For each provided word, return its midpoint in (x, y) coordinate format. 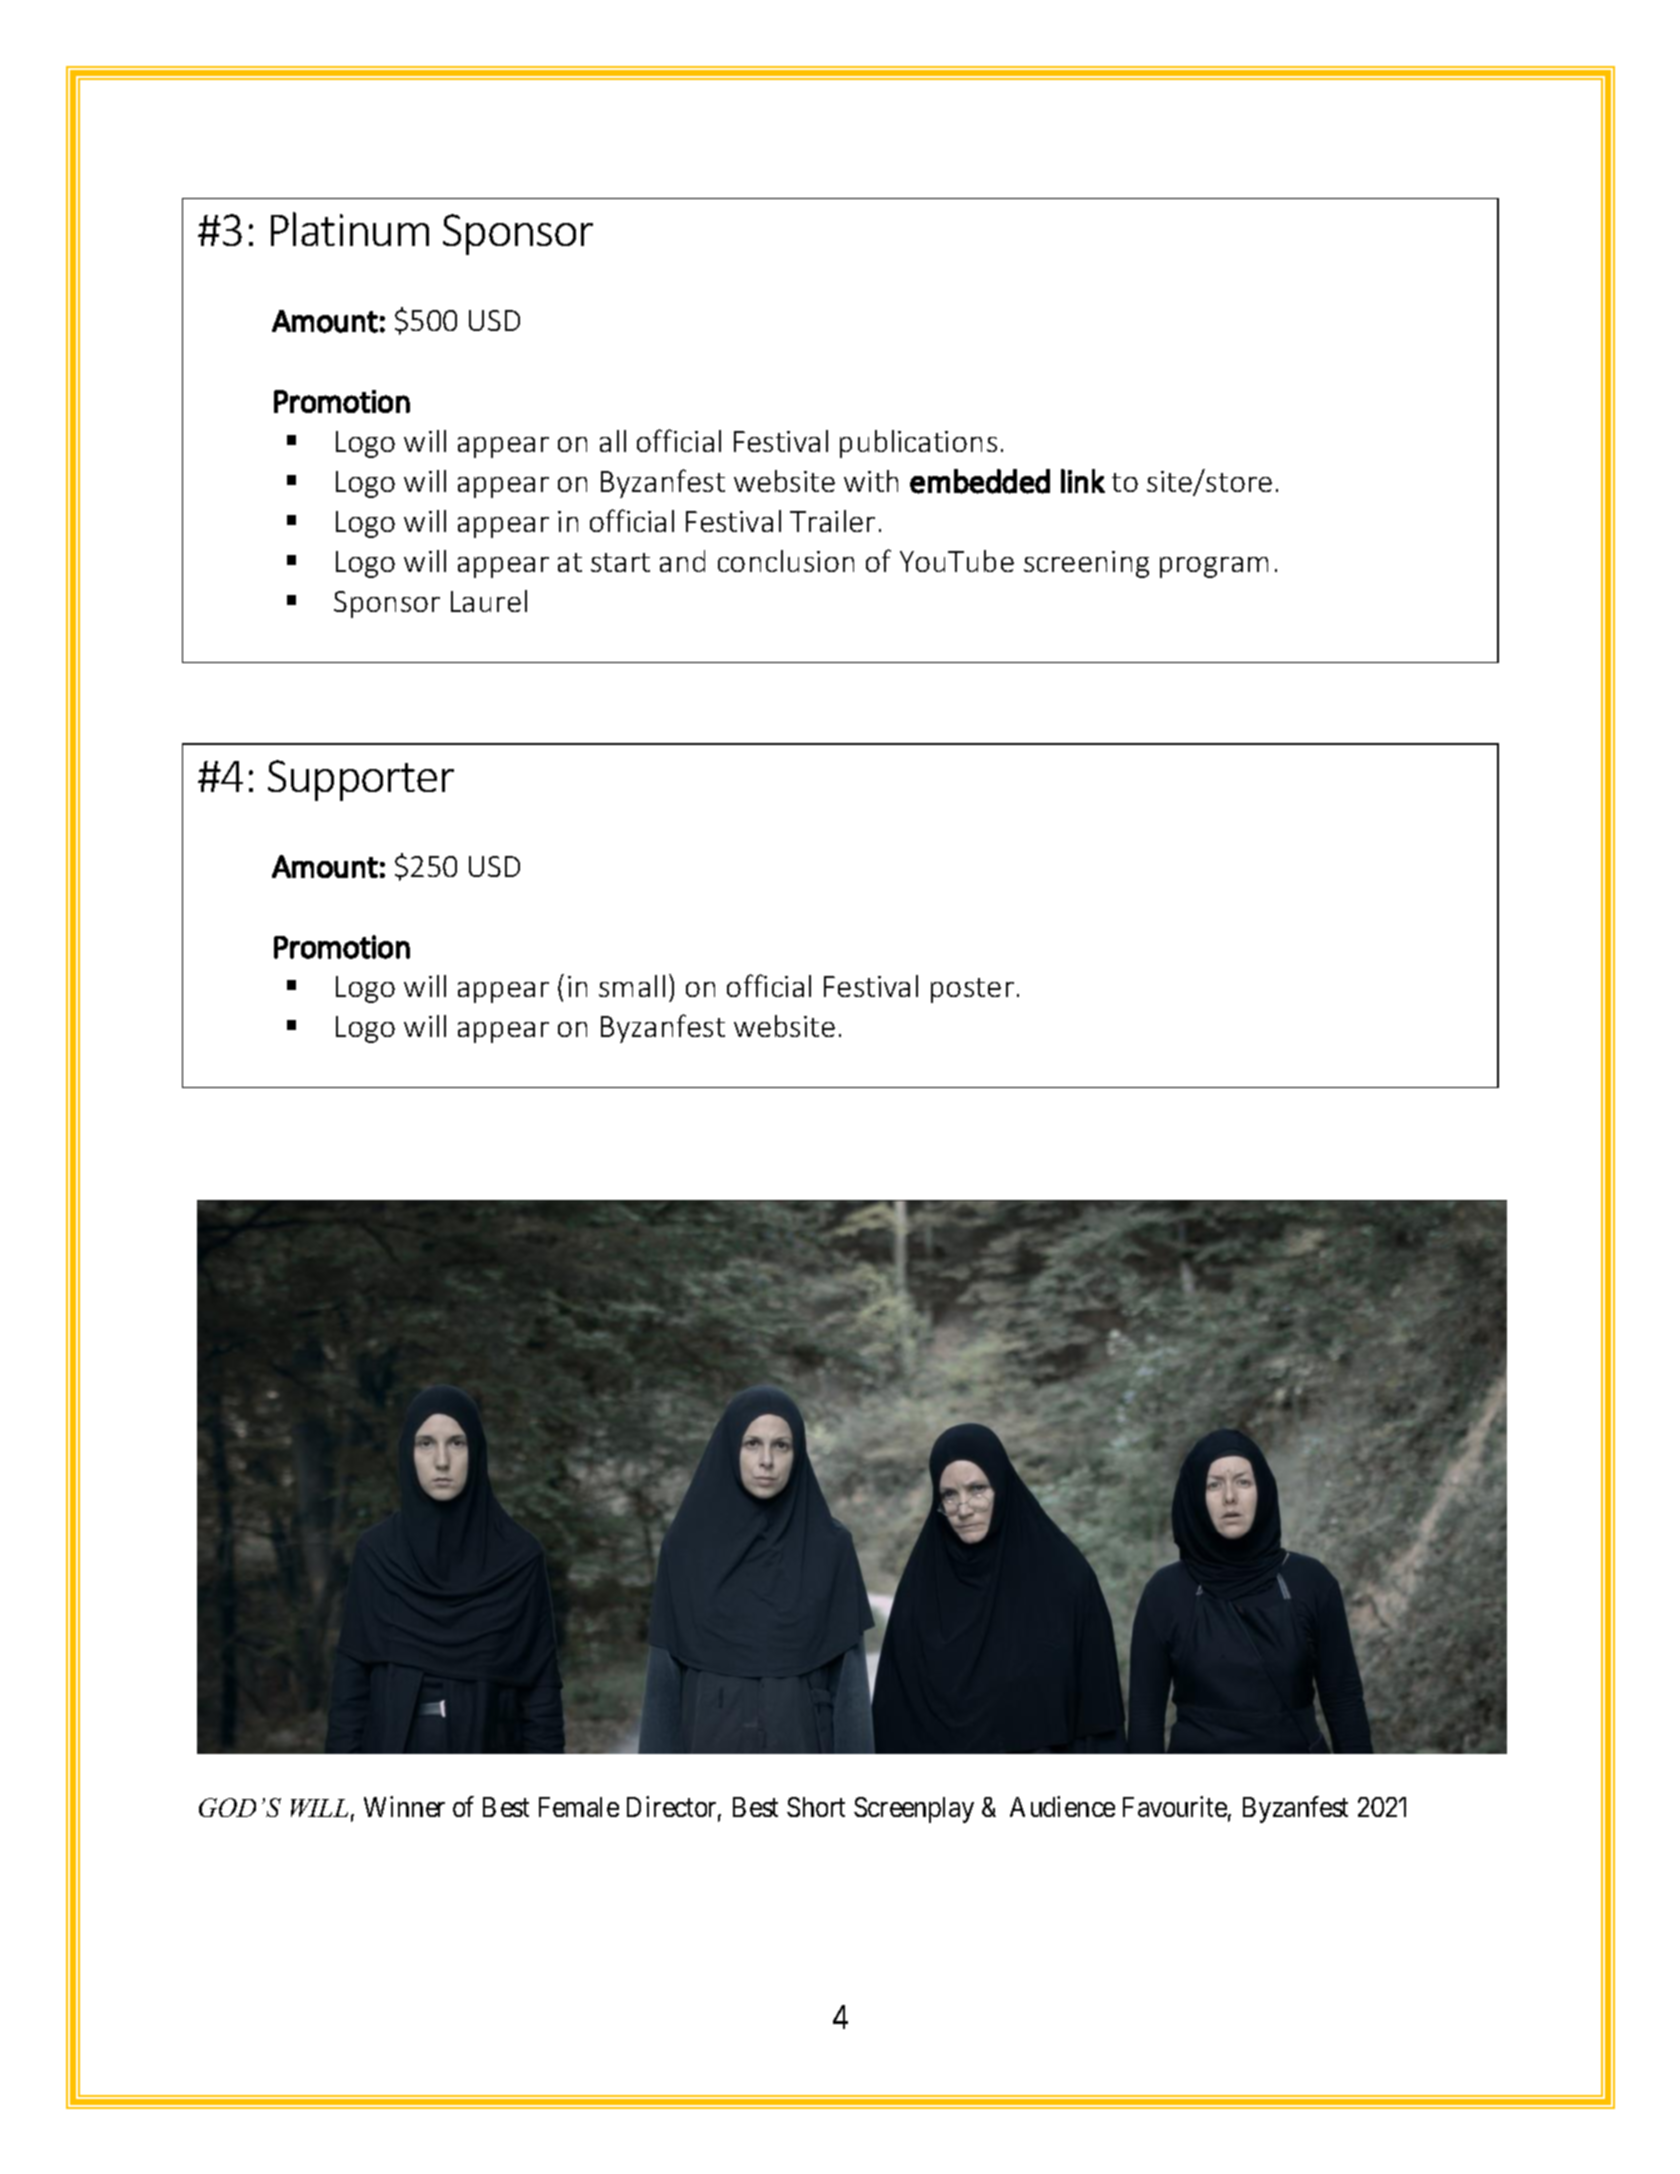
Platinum (350, 229)
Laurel (489, 601)
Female (579, 1807)
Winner (404, 1806)
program (1214, 567)
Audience (1062, 1806)
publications (918, 444)
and (682, 561)
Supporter (361, 780)
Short (816, 1807)
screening (1086, 564)
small (632, 986)
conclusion (786, 561)
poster (972, 990)
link (1083, 481)
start (620, 562)
